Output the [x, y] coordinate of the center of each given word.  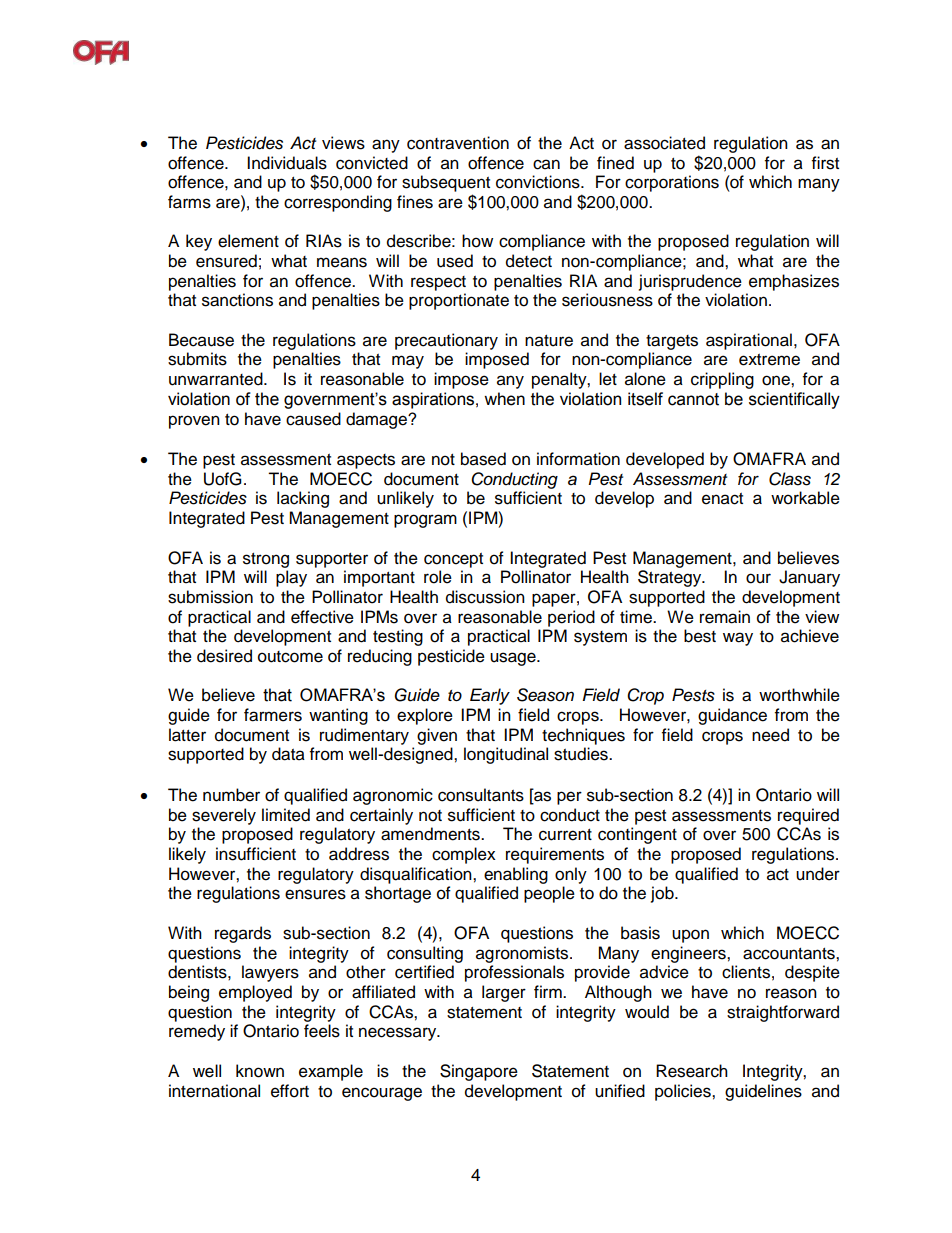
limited [286, 815]
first [825, 163]
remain [725, 617]
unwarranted [217, 379]
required [808, 816]
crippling [722, 380]
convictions [539, 182]
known [260, 1071]
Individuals [287, 163]
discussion [485, 597]
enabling [516, 875]
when [504, 399]
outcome [290, 657]
